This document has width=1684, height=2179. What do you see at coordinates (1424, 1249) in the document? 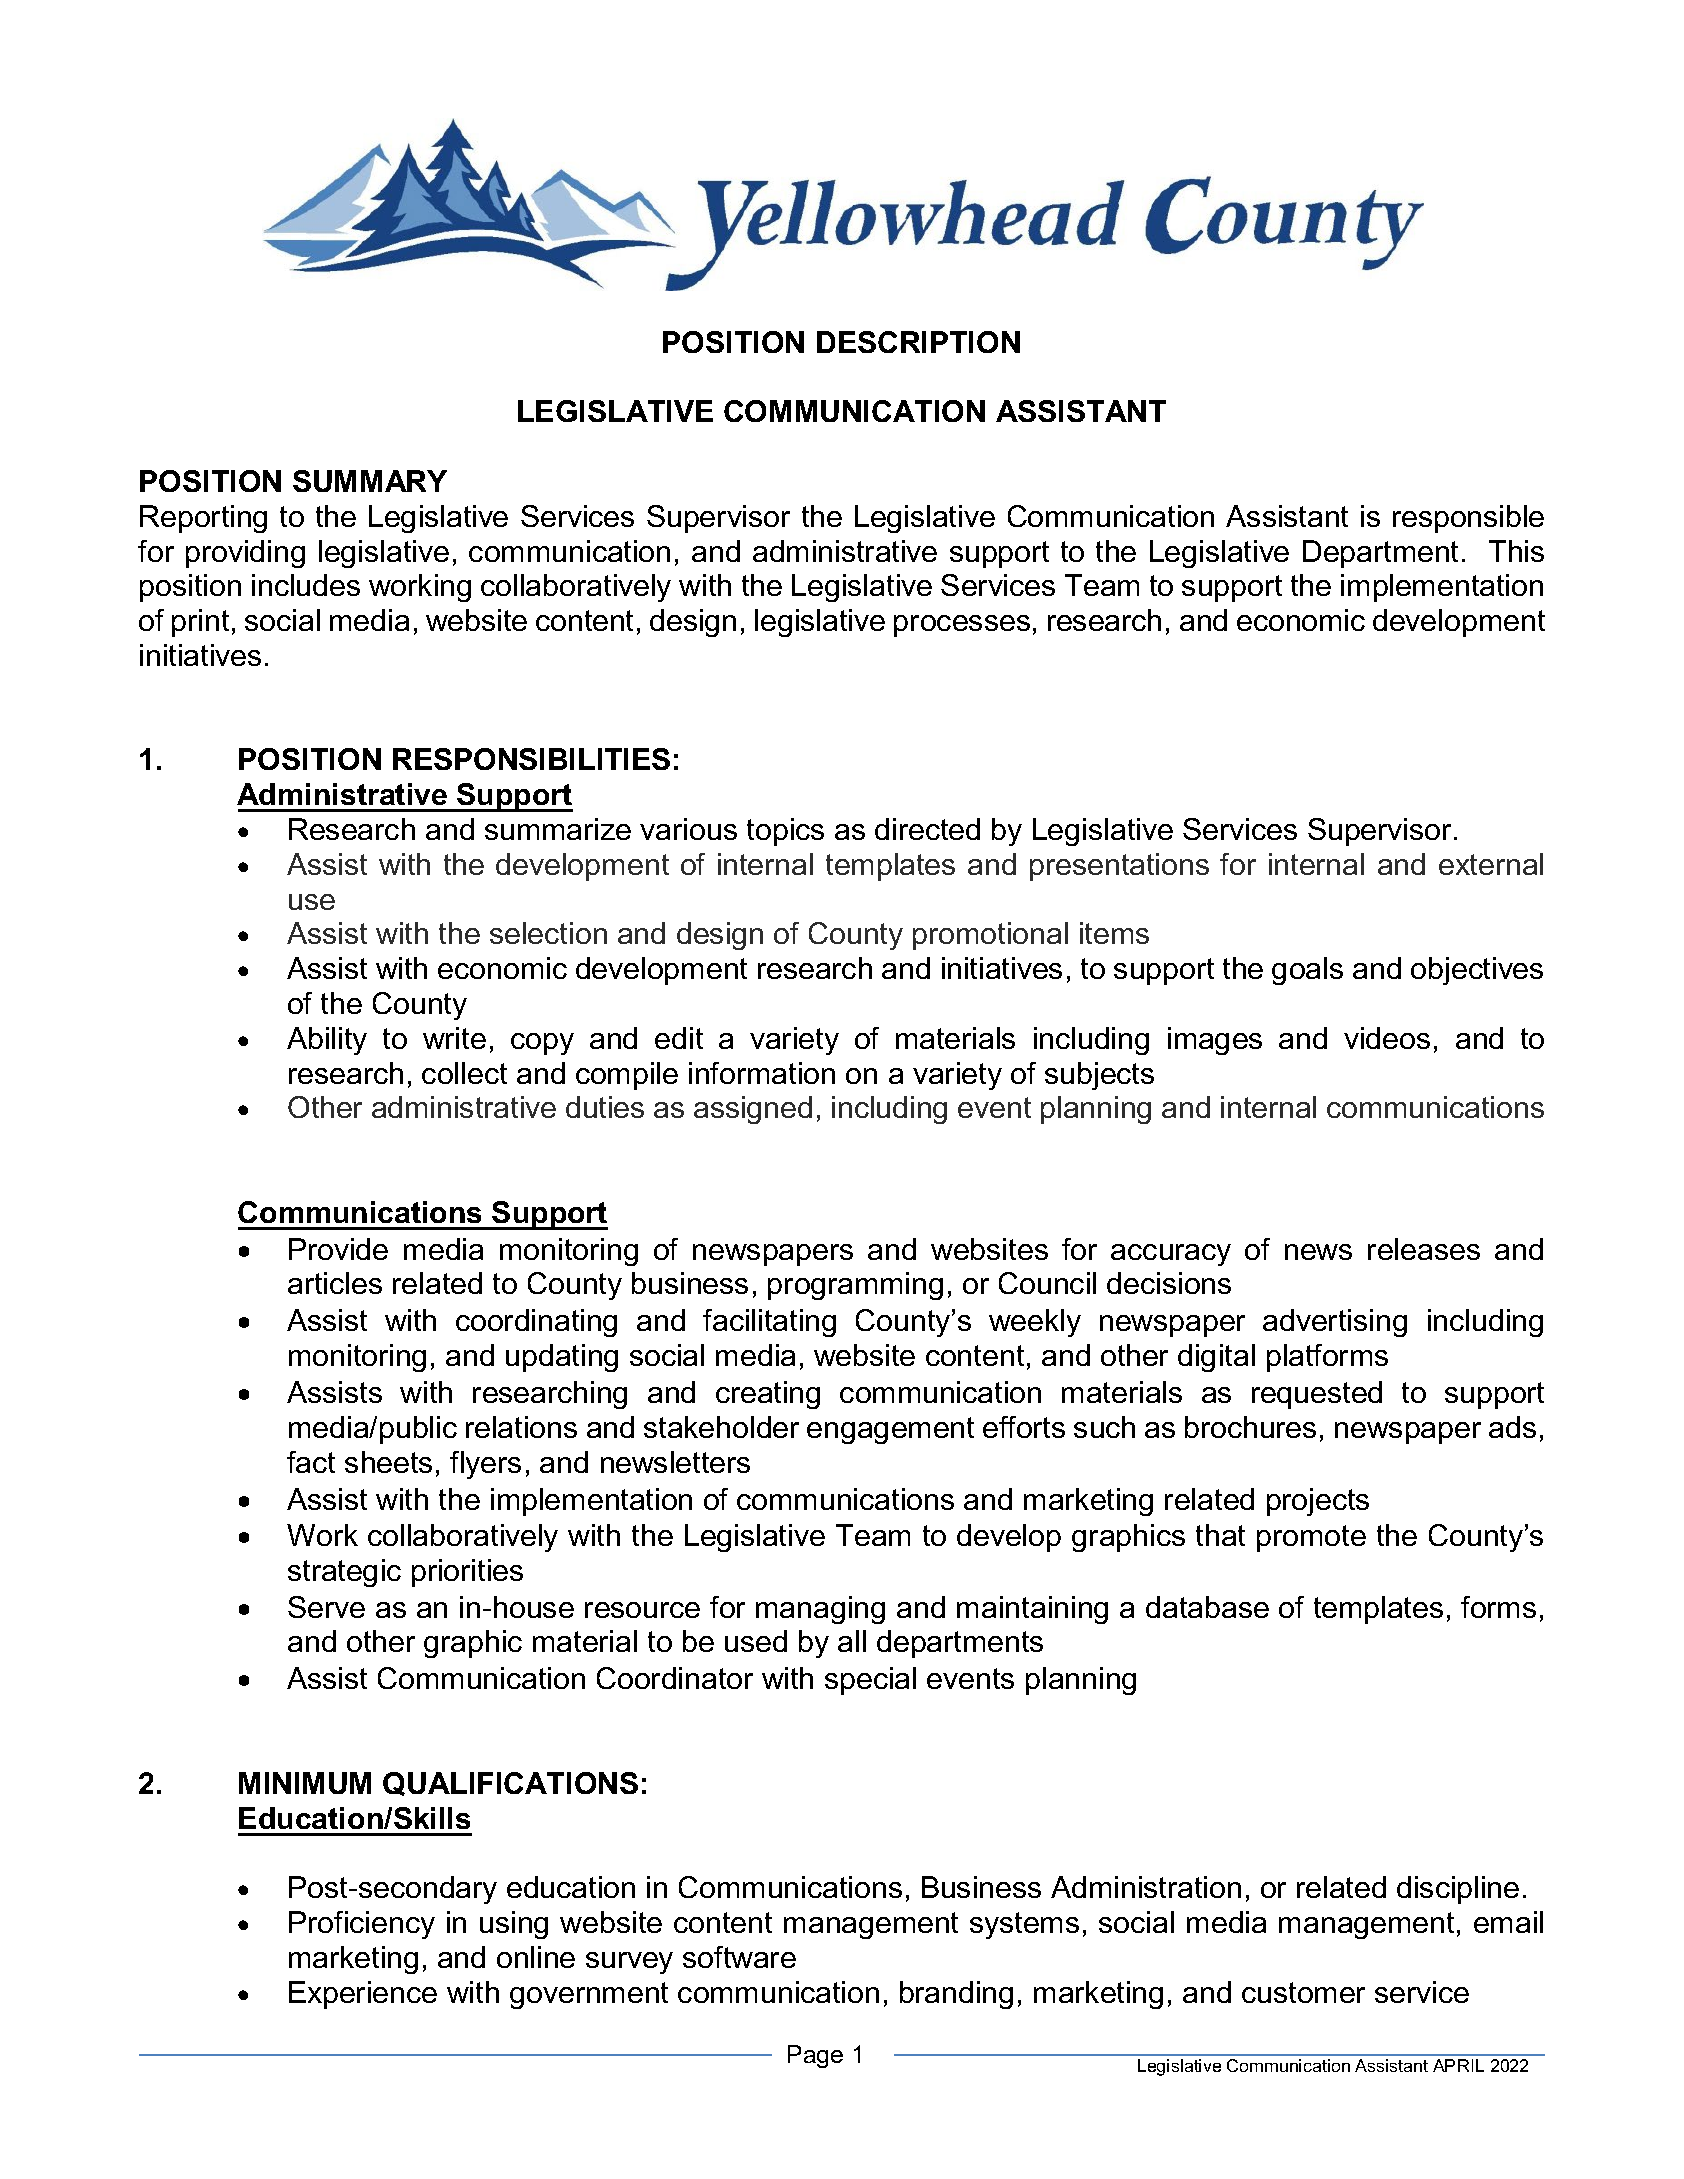
I see `releases` at bounding box center [1424, 1249].
